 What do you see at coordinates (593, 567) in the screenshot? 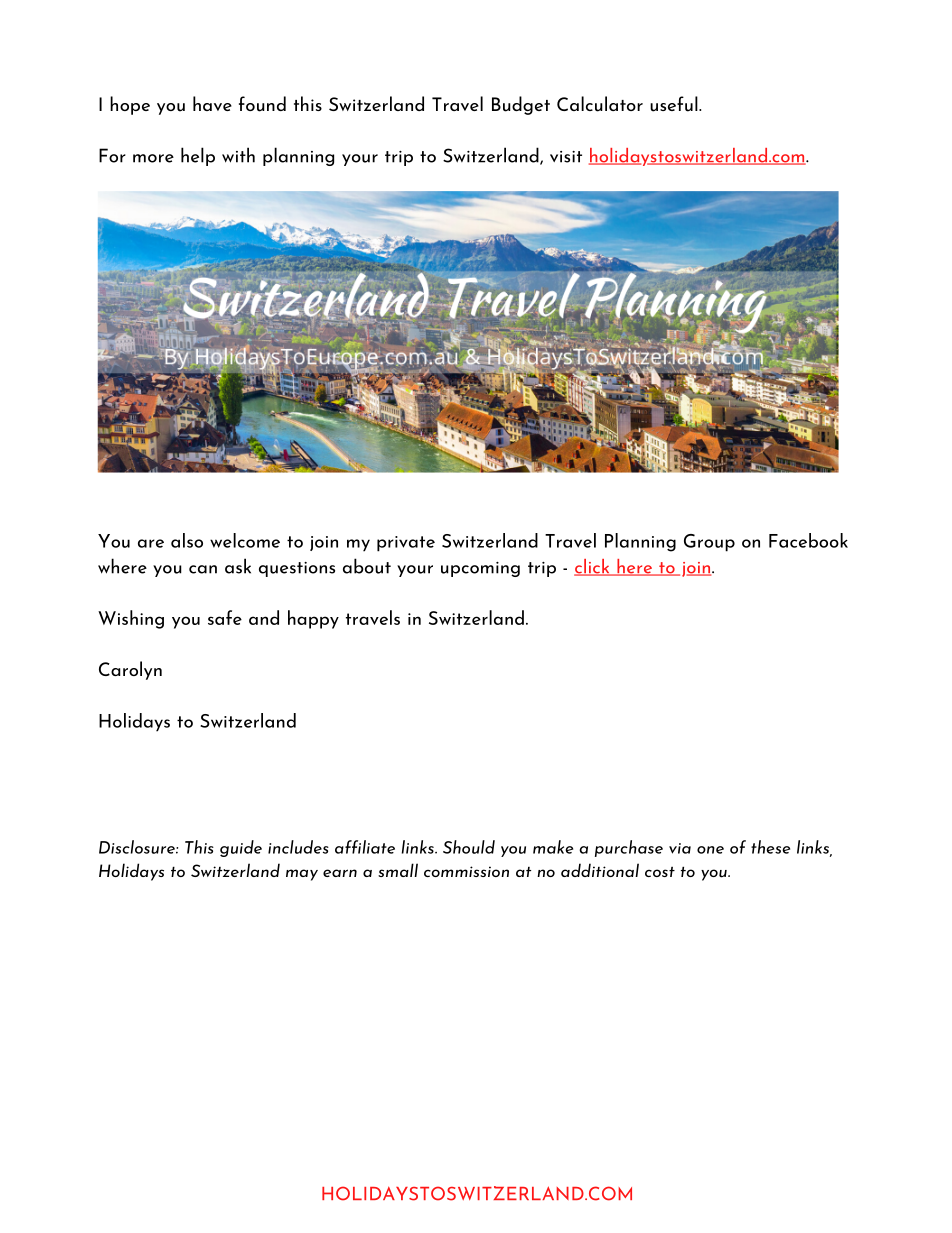
I see `click` at bounding box center [593, 567].
